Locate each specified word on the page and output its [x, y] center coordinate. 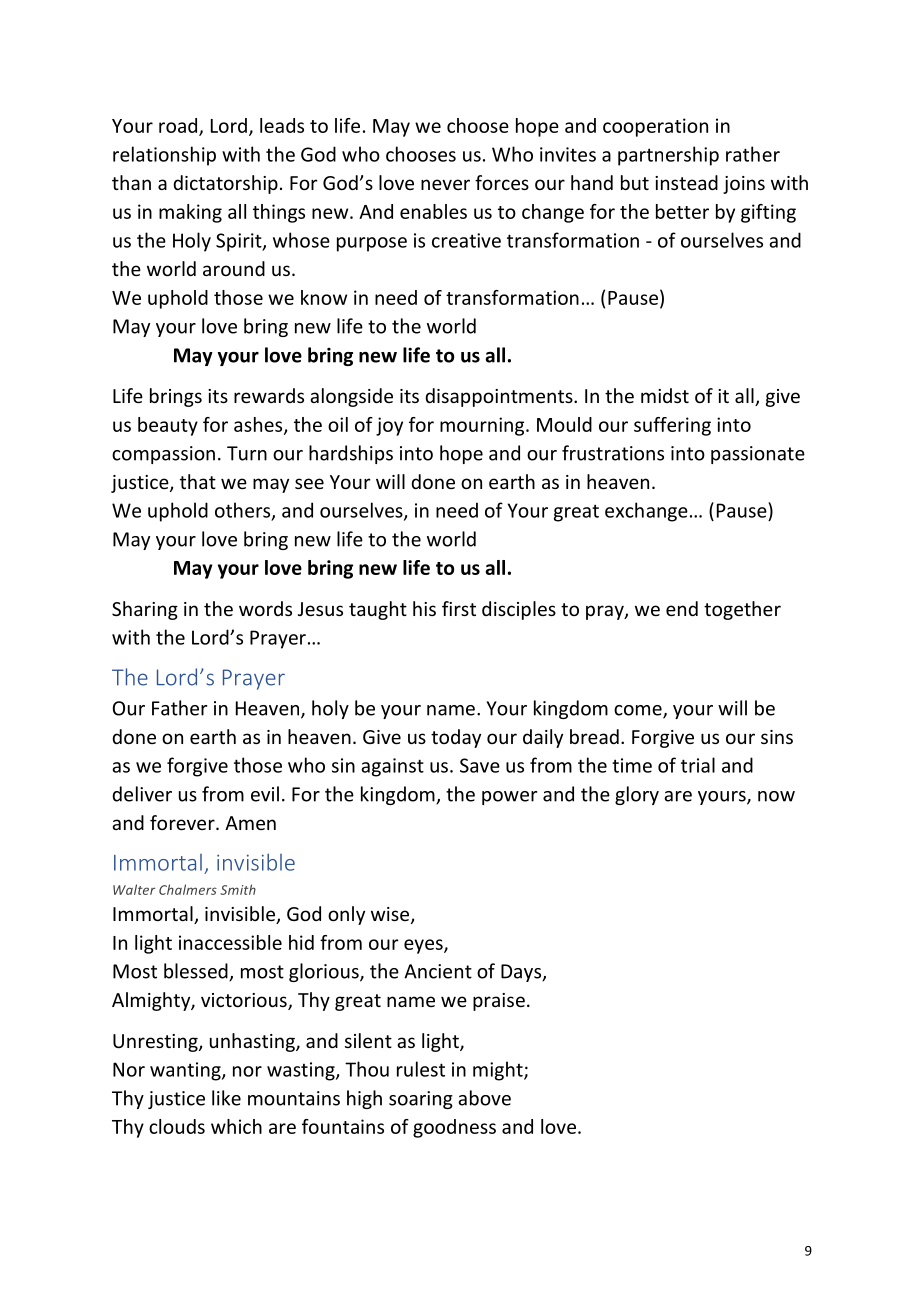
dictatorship [225, 184]
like [226, 1098]
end [682, 608]
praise [499, 1002]
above [484, 1098]
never [445, 184]
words [265, 608]
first [459, 608]
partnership [668, 156]
